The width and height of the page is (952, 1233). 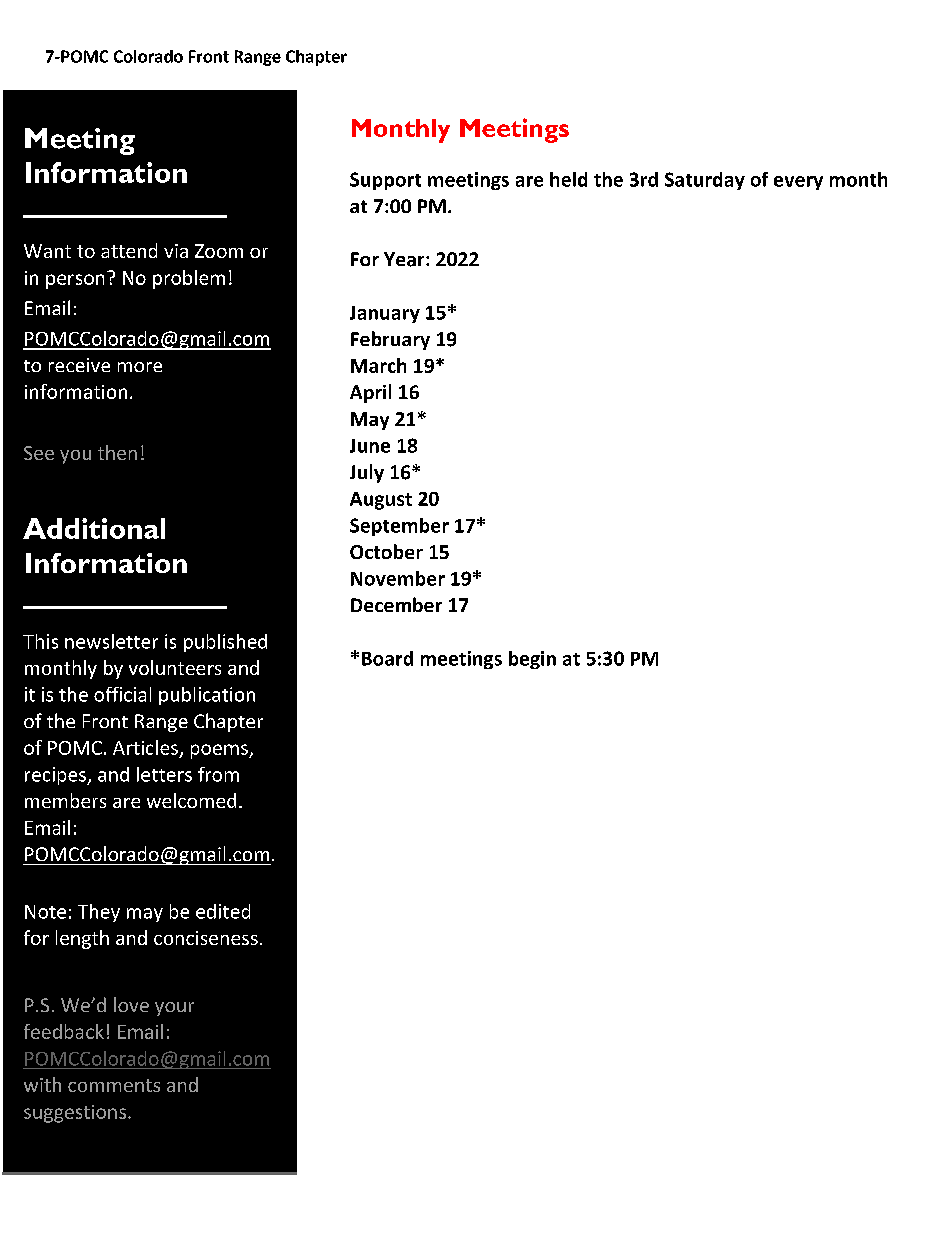 What do you see at coordinates (532, 660) in the page?
I see `begin` at bounding box center [532, 660].
